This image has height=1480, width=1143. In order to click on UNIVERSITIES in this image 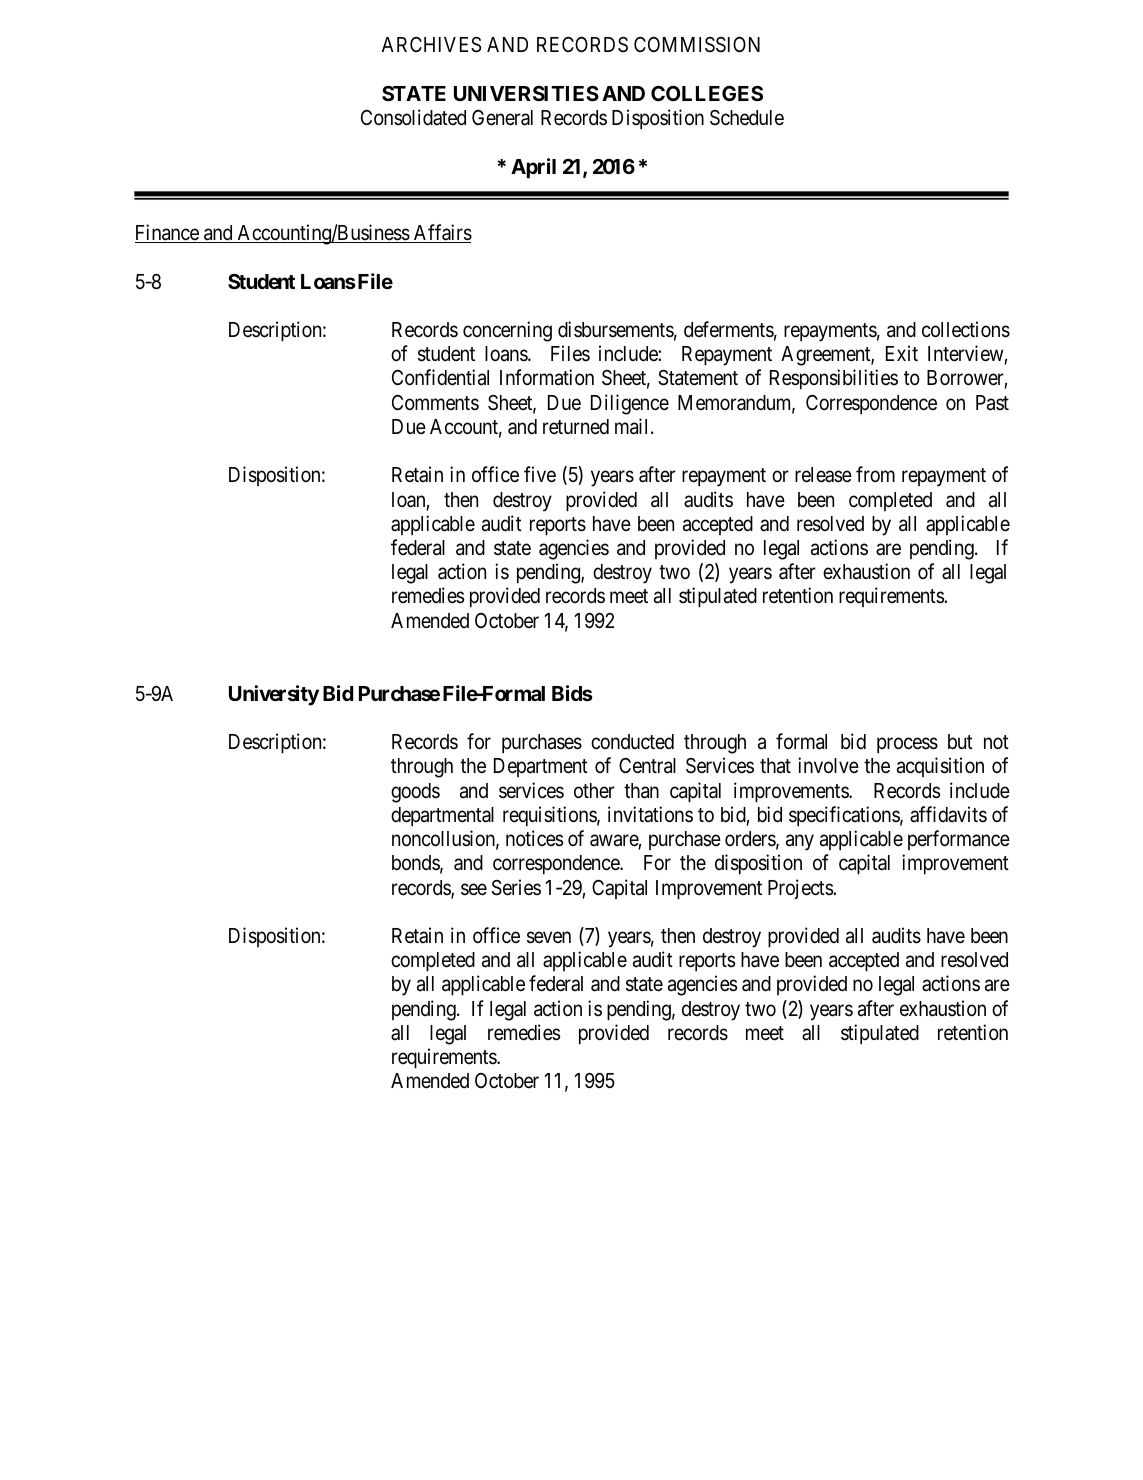, I will do `click(526, 93)`.
